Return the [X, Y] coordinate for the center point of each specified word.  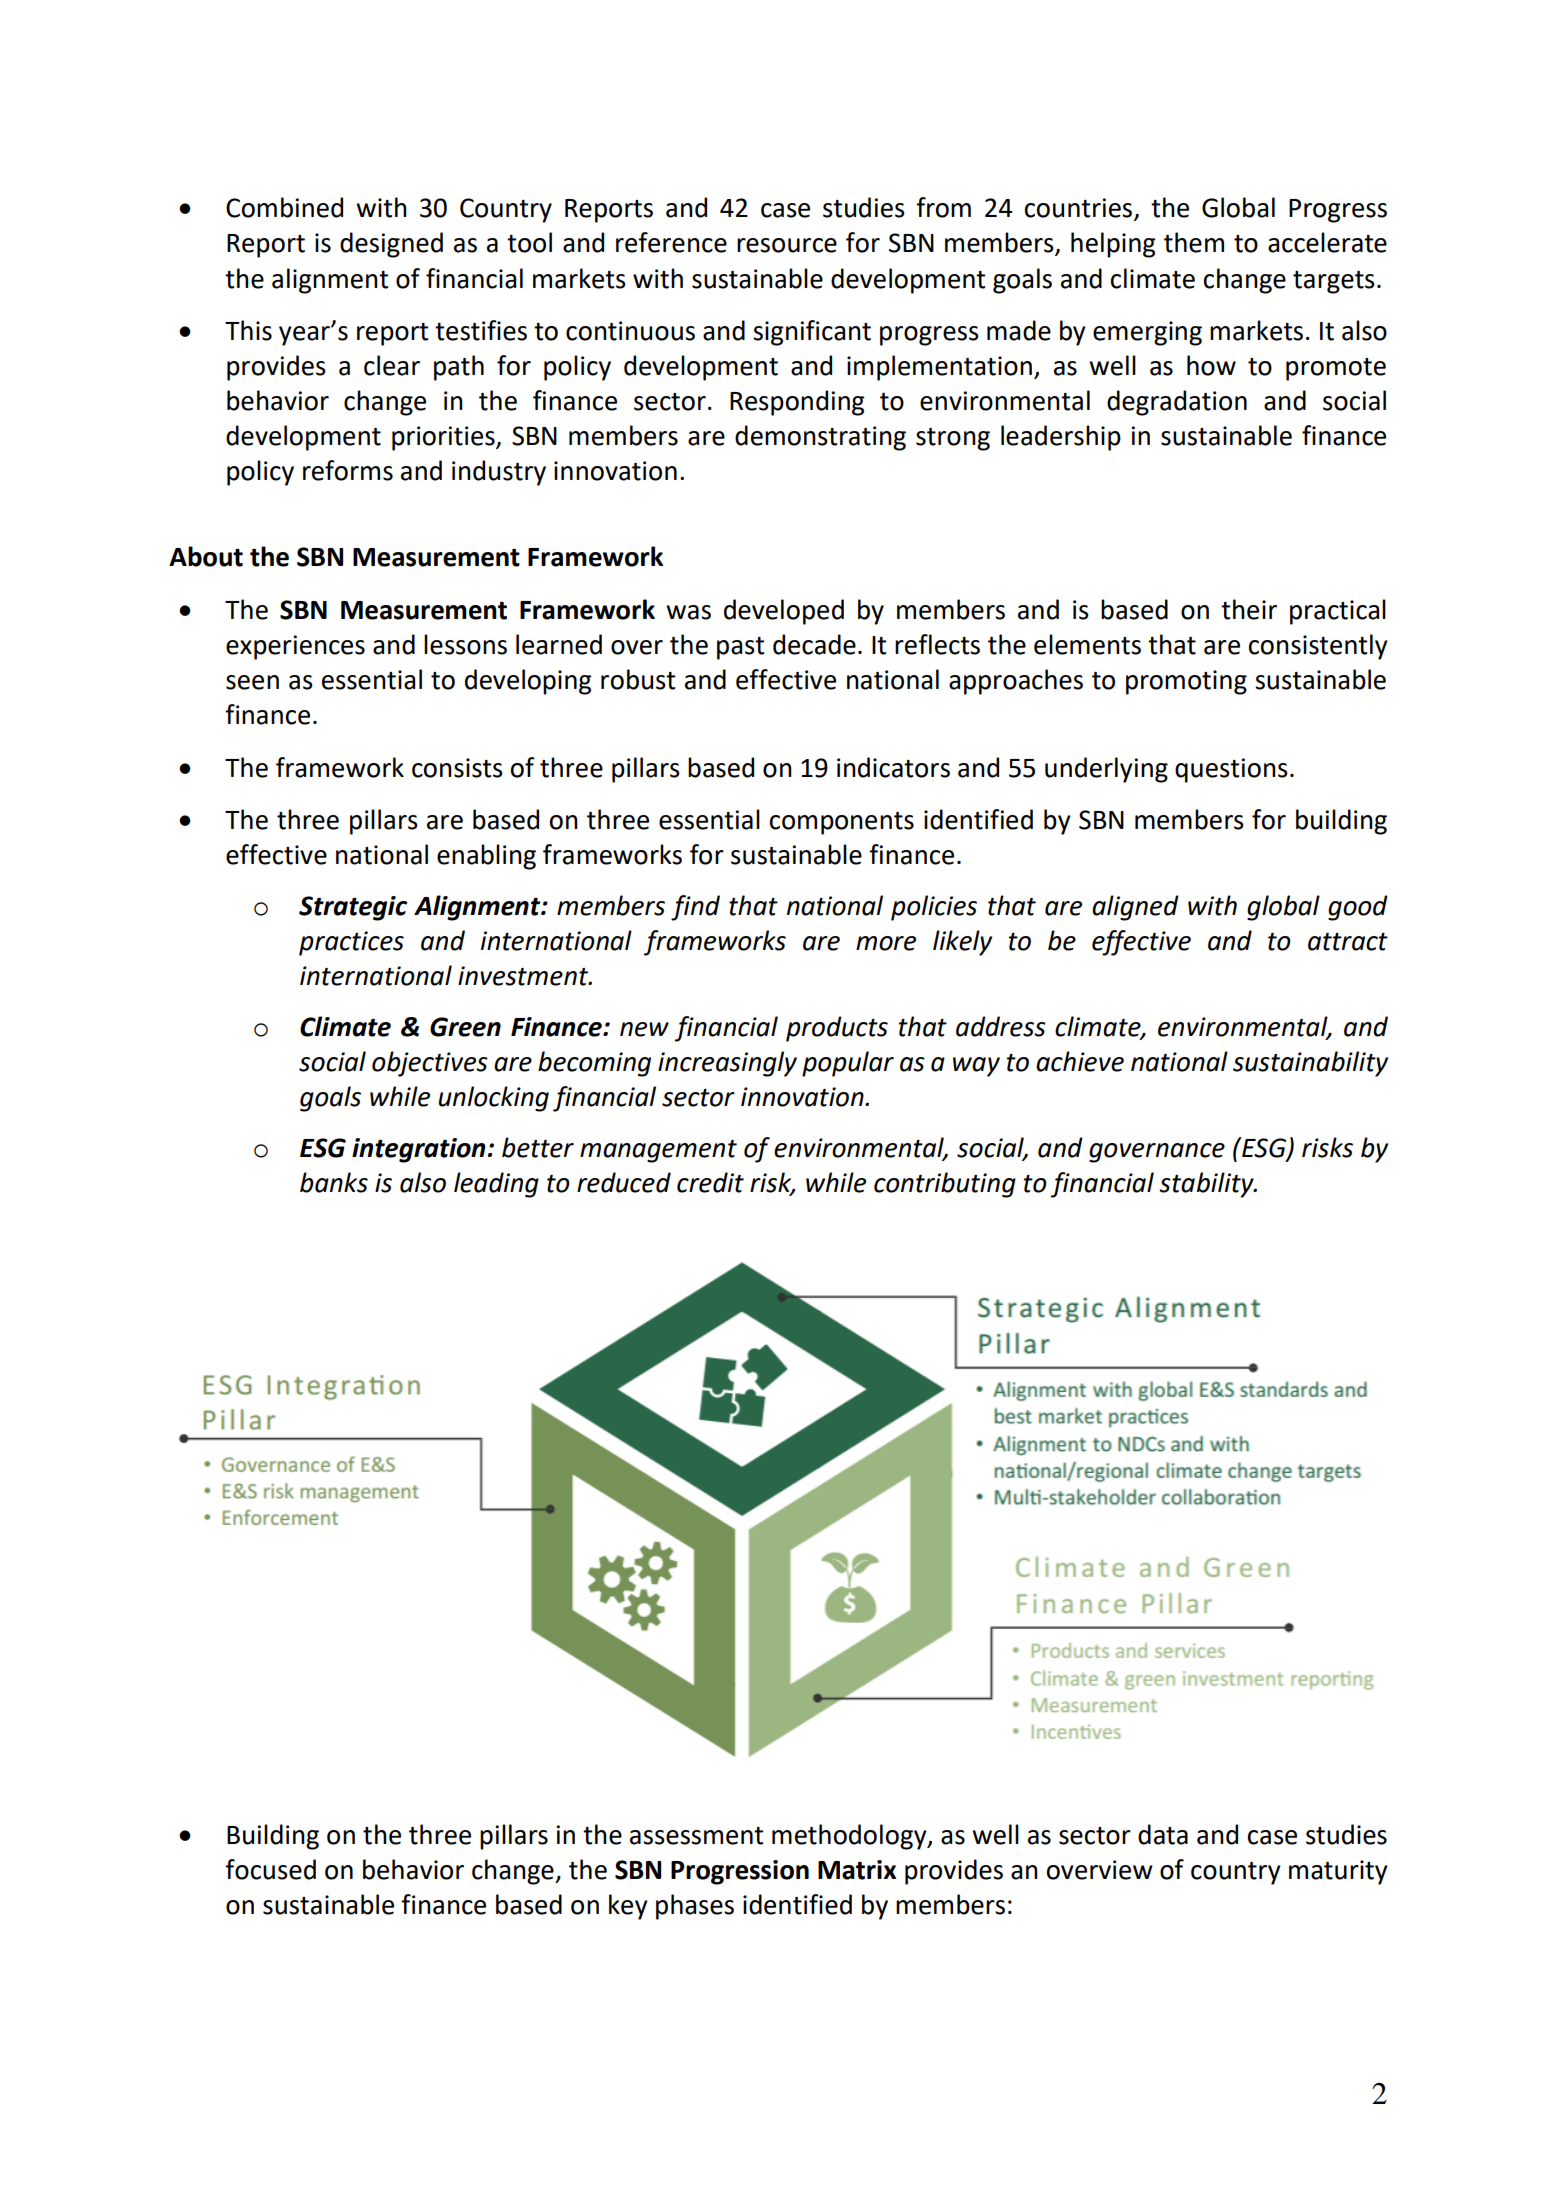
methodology [850, 1837]
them [1194, 242]
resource [787, 245]
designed [391, 245]
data [1163, 1834]
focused [270, 1869]
